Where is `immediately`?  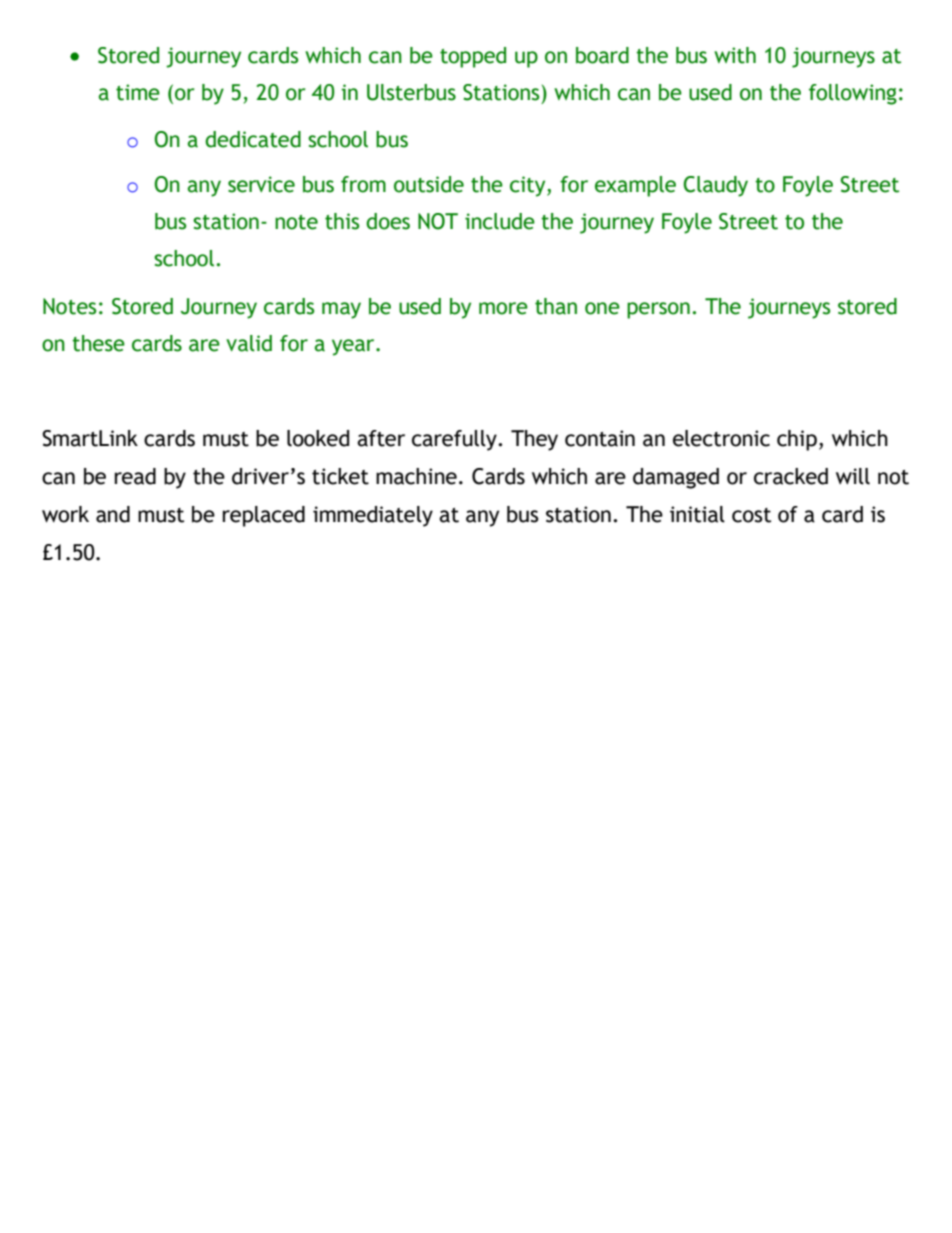 immediately is located at coordinates (373, 516).
